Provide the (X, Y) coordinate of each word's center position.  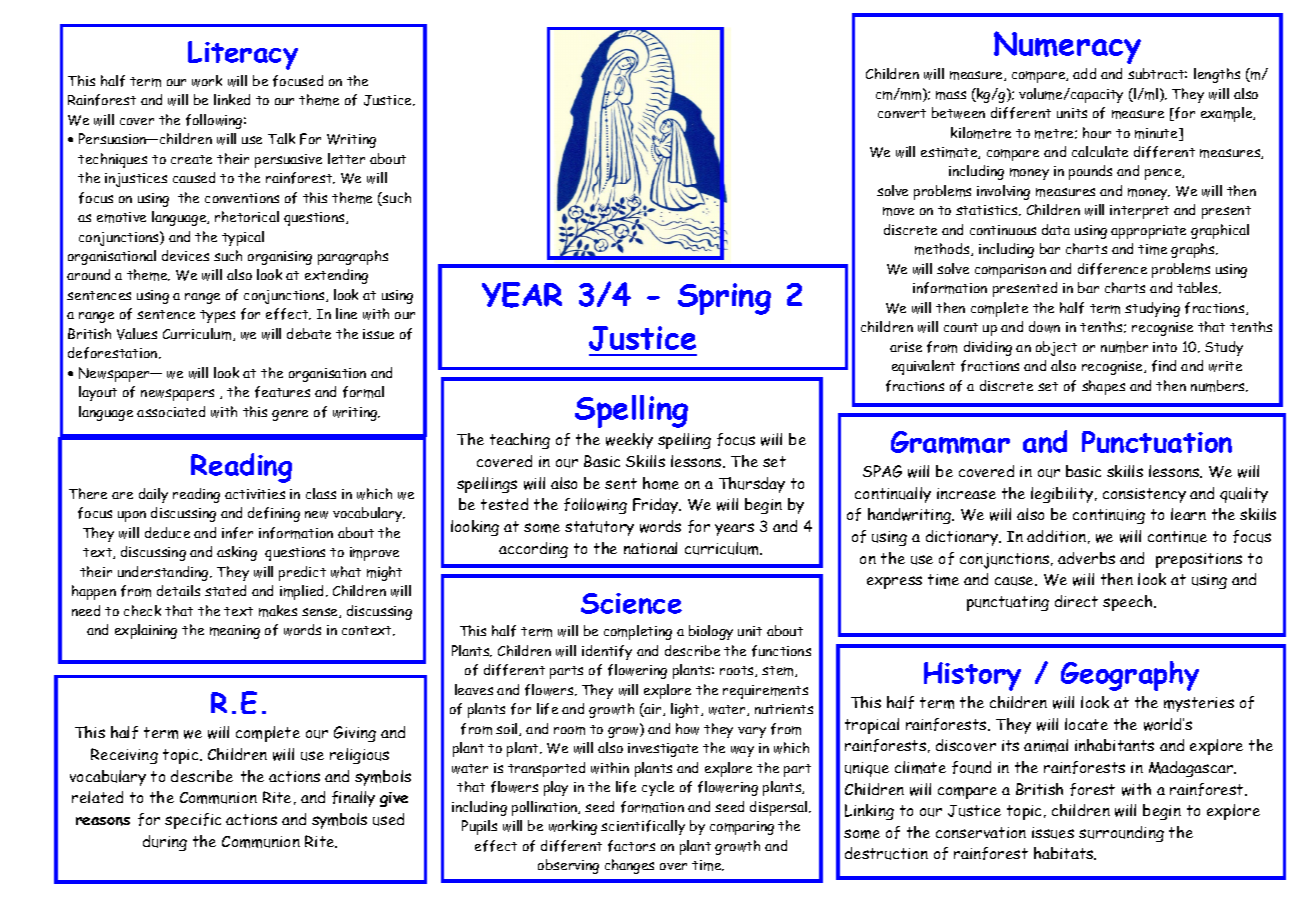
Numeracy (1067, 47)
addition (1056, 536)
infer (237, 533)
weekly (629, 441)
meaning (235, 632)
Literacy (243, 55)
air (653, 710)
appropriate (1148, 232)
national (650, 548)
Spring (724, 299)
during (165, 843)
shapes (1103, 387)
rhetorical (247, 216)
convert (902, 113)
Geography (1130, 676)
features (282, 392)
